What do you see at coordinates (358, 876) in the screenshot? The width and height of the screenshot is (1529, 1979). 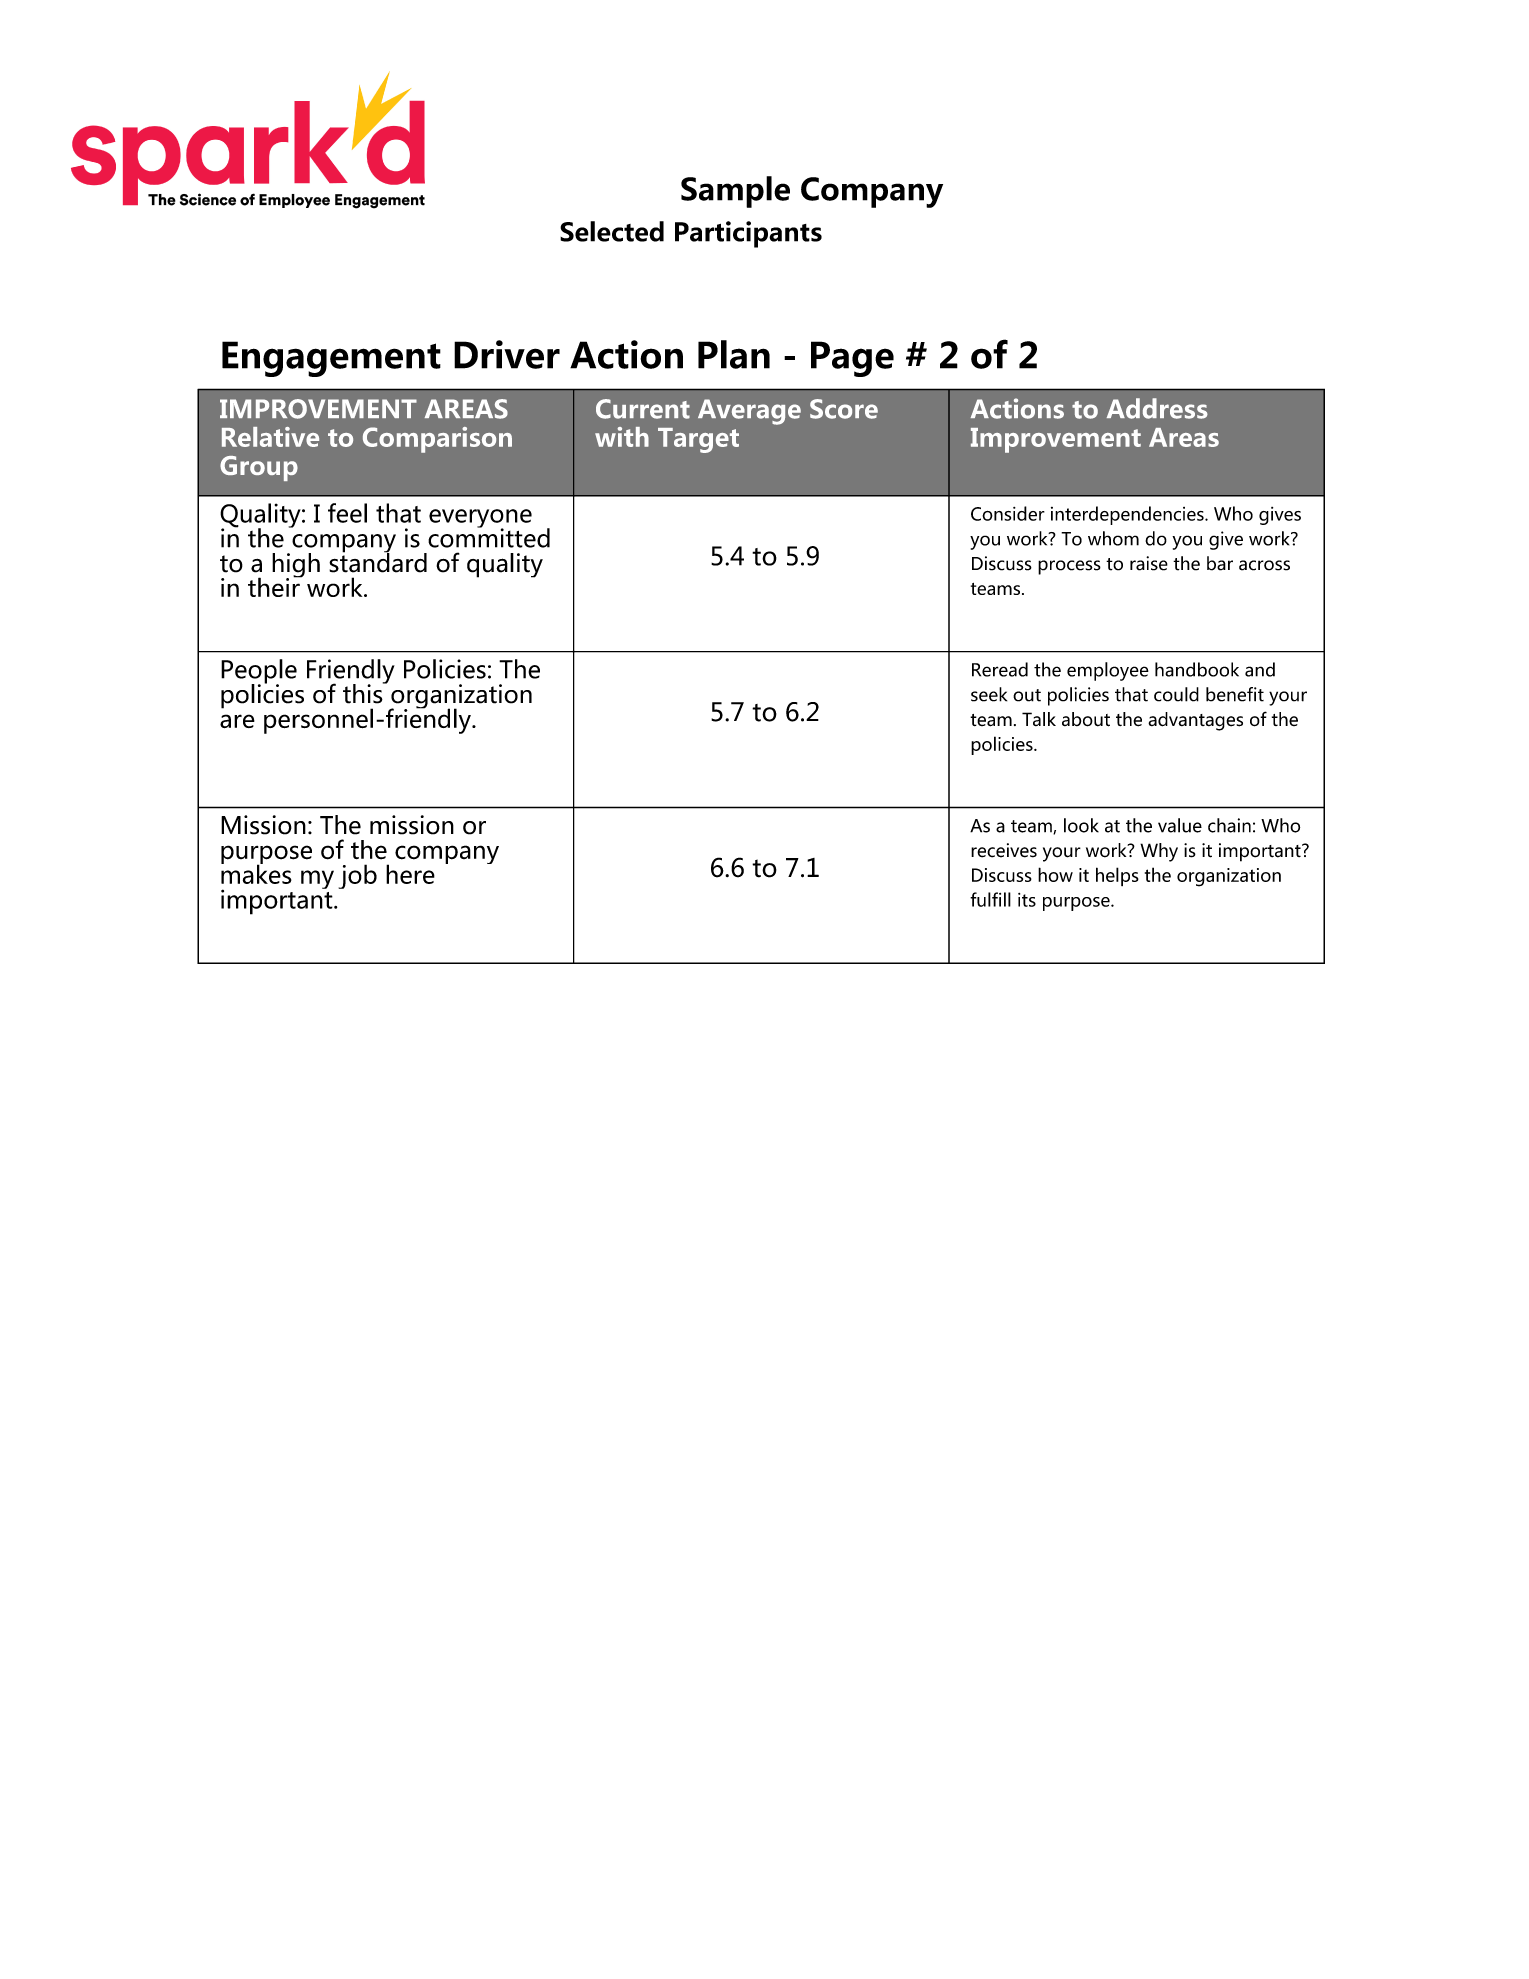 I see `job` at bounding box center [358, 876].
